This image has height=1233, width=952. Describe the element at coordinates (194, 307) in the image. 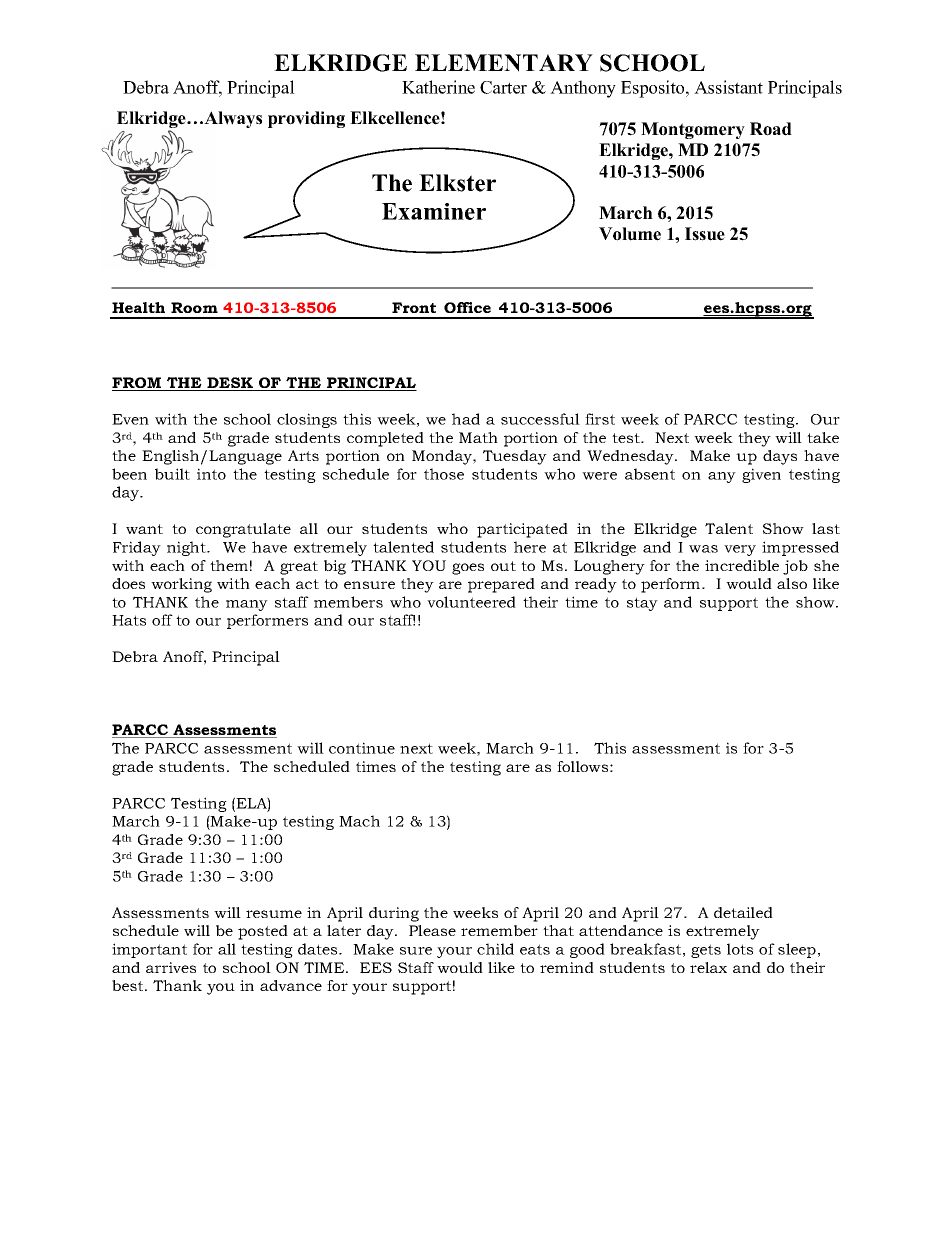

I see `Room` at that location.
